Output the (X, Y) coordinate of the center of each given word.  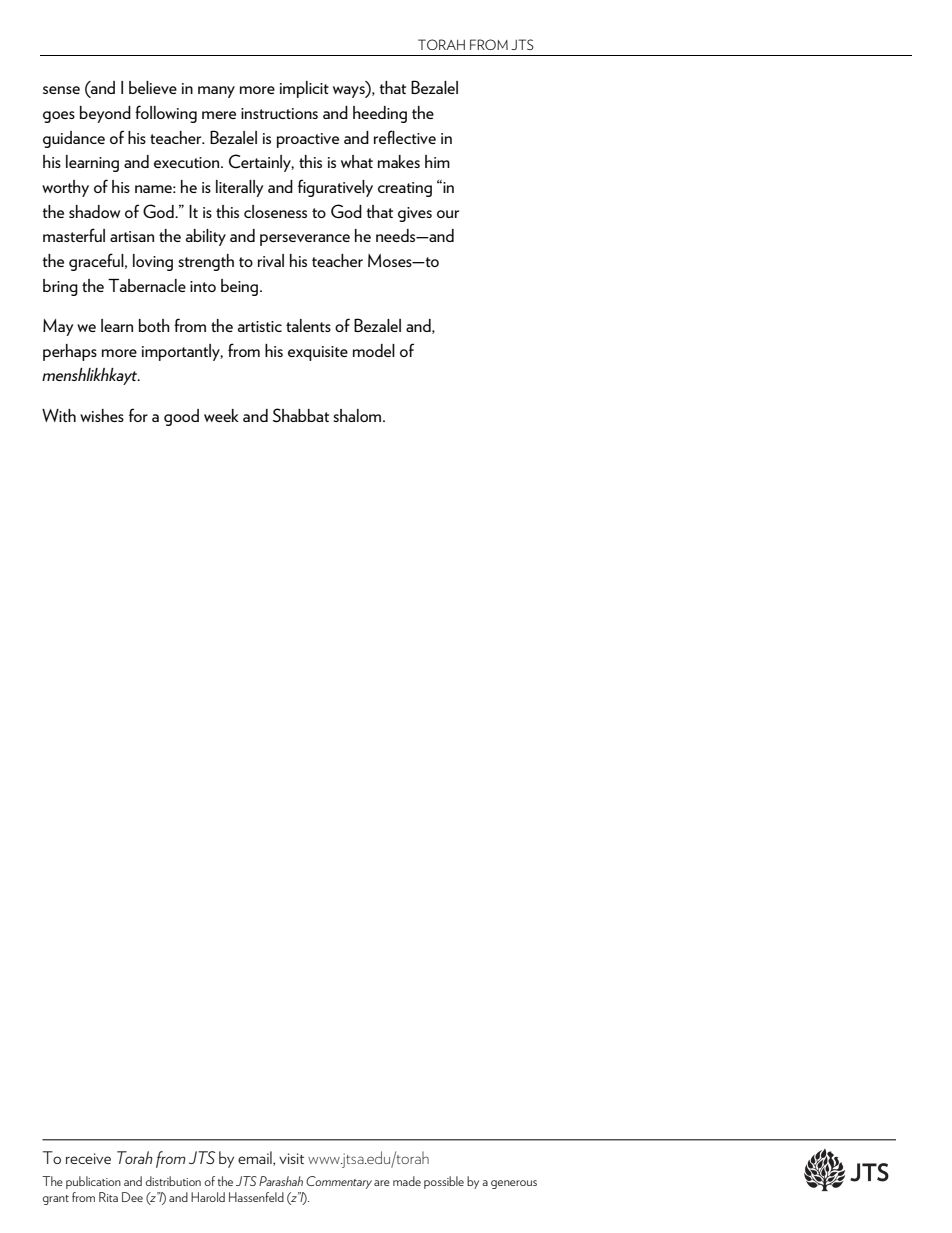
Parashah (281, 1181)
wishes (102, 415)
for (138, 415)
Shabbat (301, 415)
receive (88, 1158)
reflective (405, 137)
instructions (279, 113)
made (407, 1181)
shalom (358, 415)
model (374, 350)
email (256, 1158)
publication (93, 1182)
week (221, 415)
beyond (105, 114)
